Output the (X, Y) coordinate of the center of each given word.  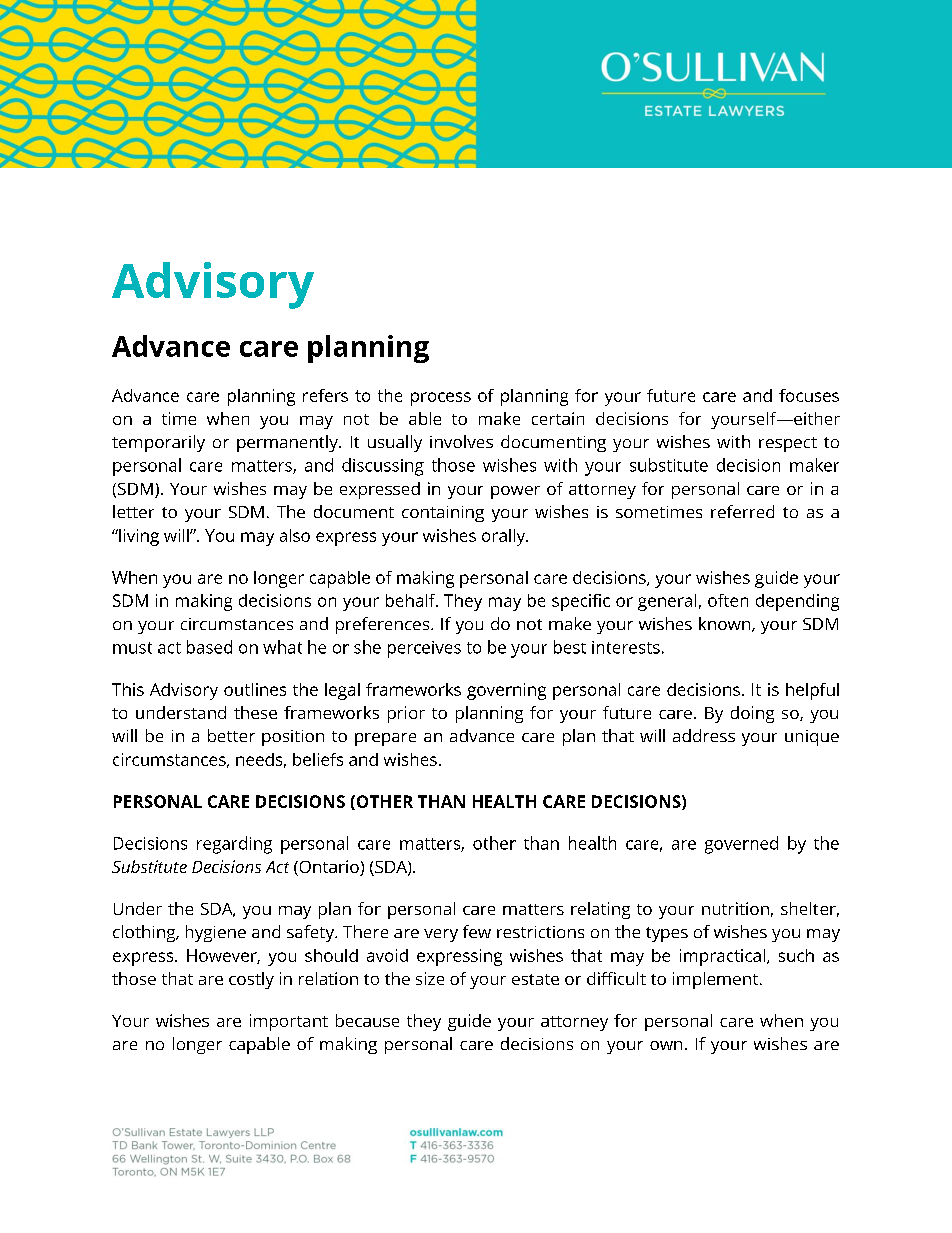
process (441, 399)
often (728, 600)
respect (788, 444)
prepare (385, 739)
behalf (412, 600)
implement (715, 980)
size (430, 978)
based (209, 647)
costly (251, 980)
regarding (234, 845)
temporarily (158, 443)
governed (741, 845)
